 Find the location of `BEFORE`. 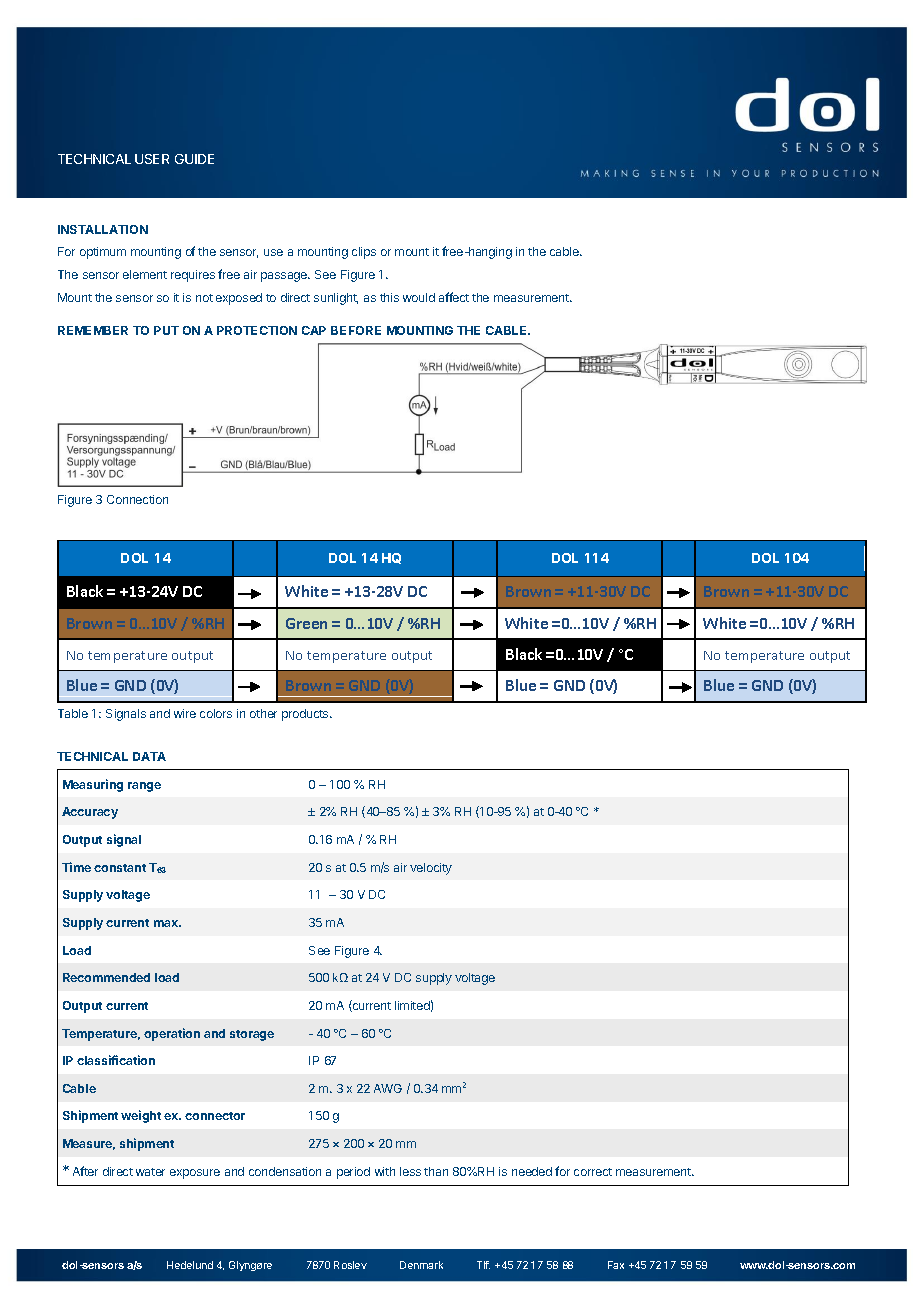

BEFORE is located at coordinates (356, 330).
